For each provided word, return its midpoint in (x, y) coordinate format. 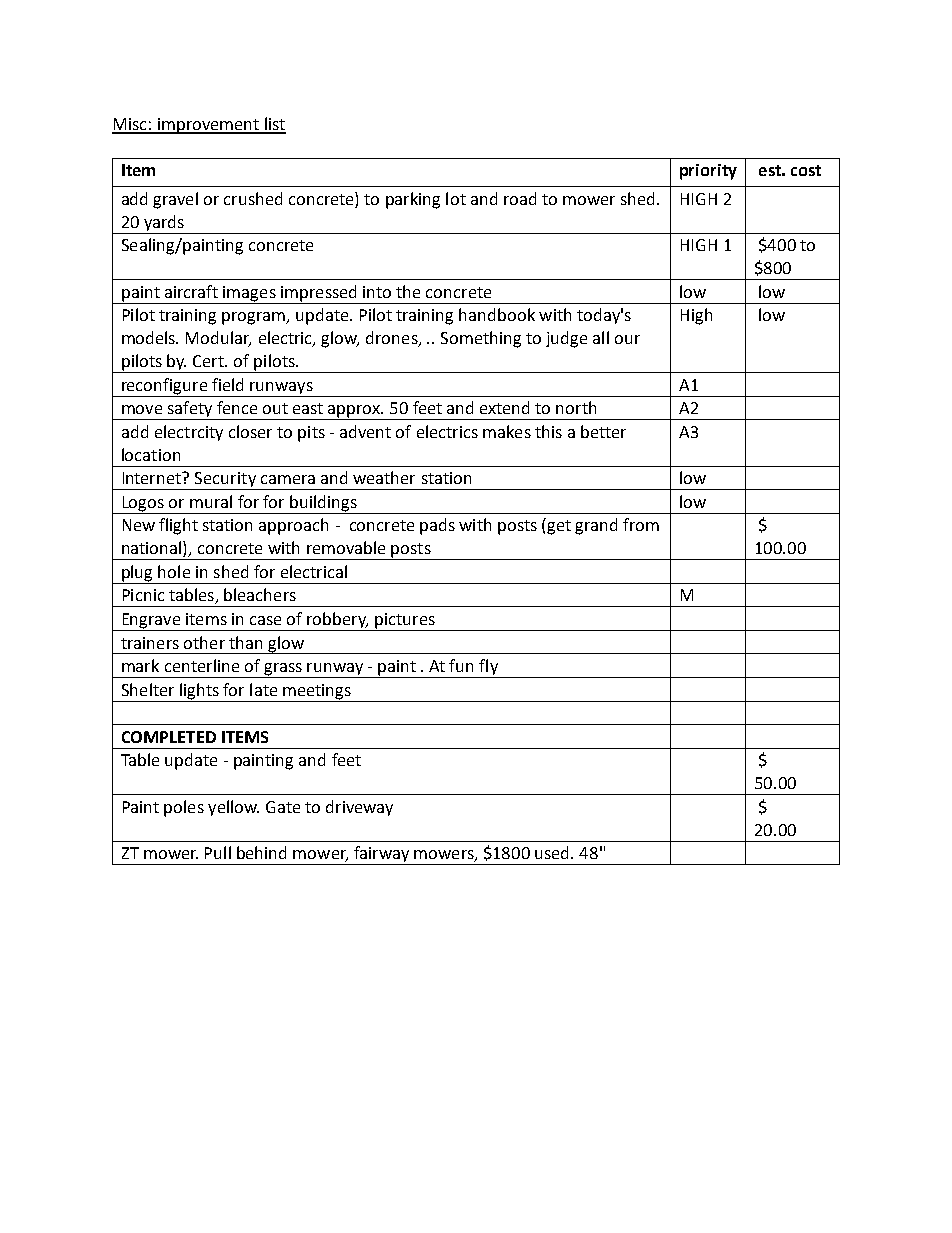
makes (507, 431)
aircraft (191, 291)
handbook (497, 314)
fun (461, 665)
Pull (218, 852)
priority (708, 172)
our (627, 339)
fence (237, 407)
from (641, 524)
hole (174, 571)
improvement (208, 126)
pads (437, 526)
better (603, 431)
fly (489, 668)
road (520, 198)
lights (199, 691)
